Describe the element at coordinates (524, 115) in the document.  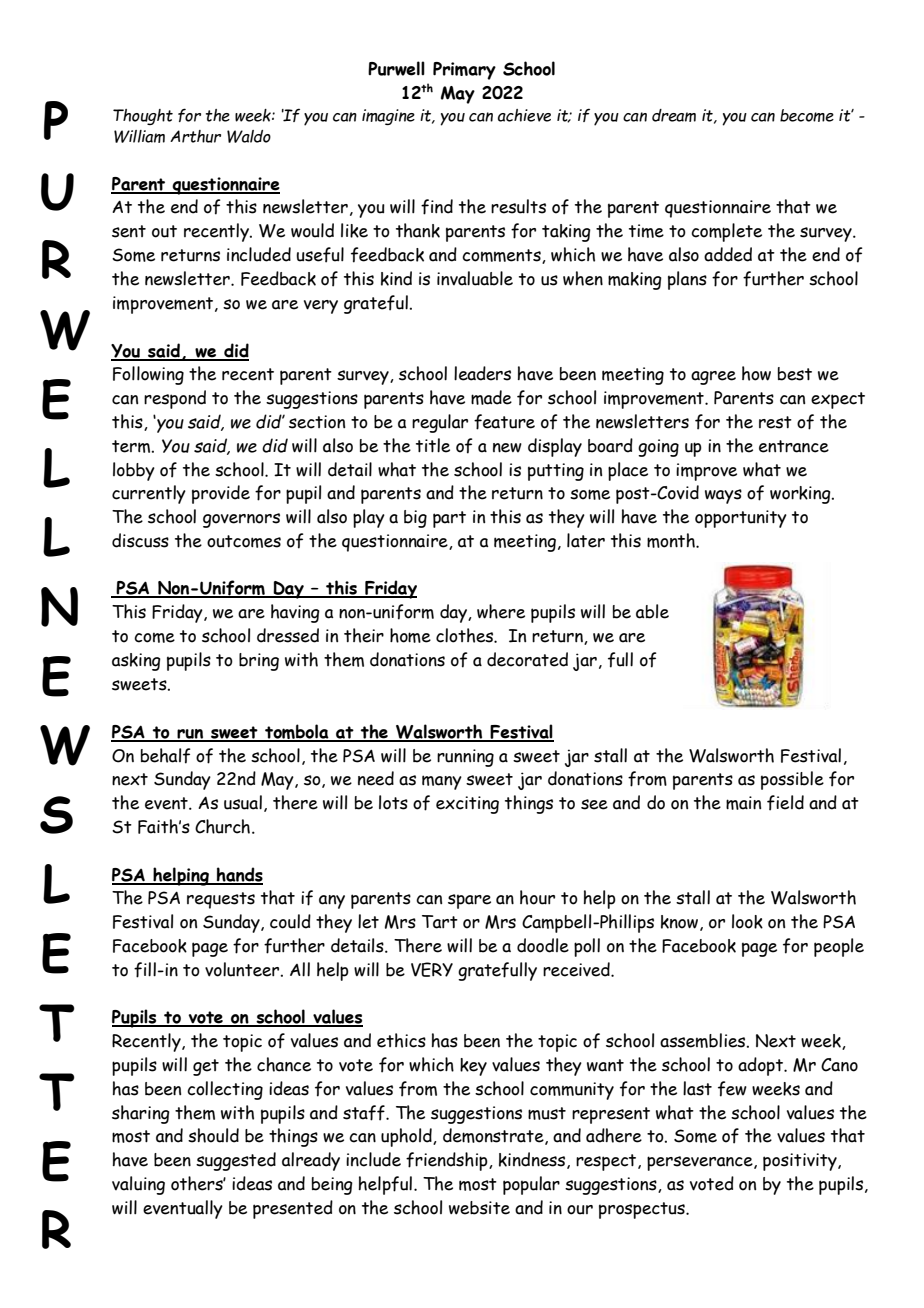
I see `achieve` at that location.
